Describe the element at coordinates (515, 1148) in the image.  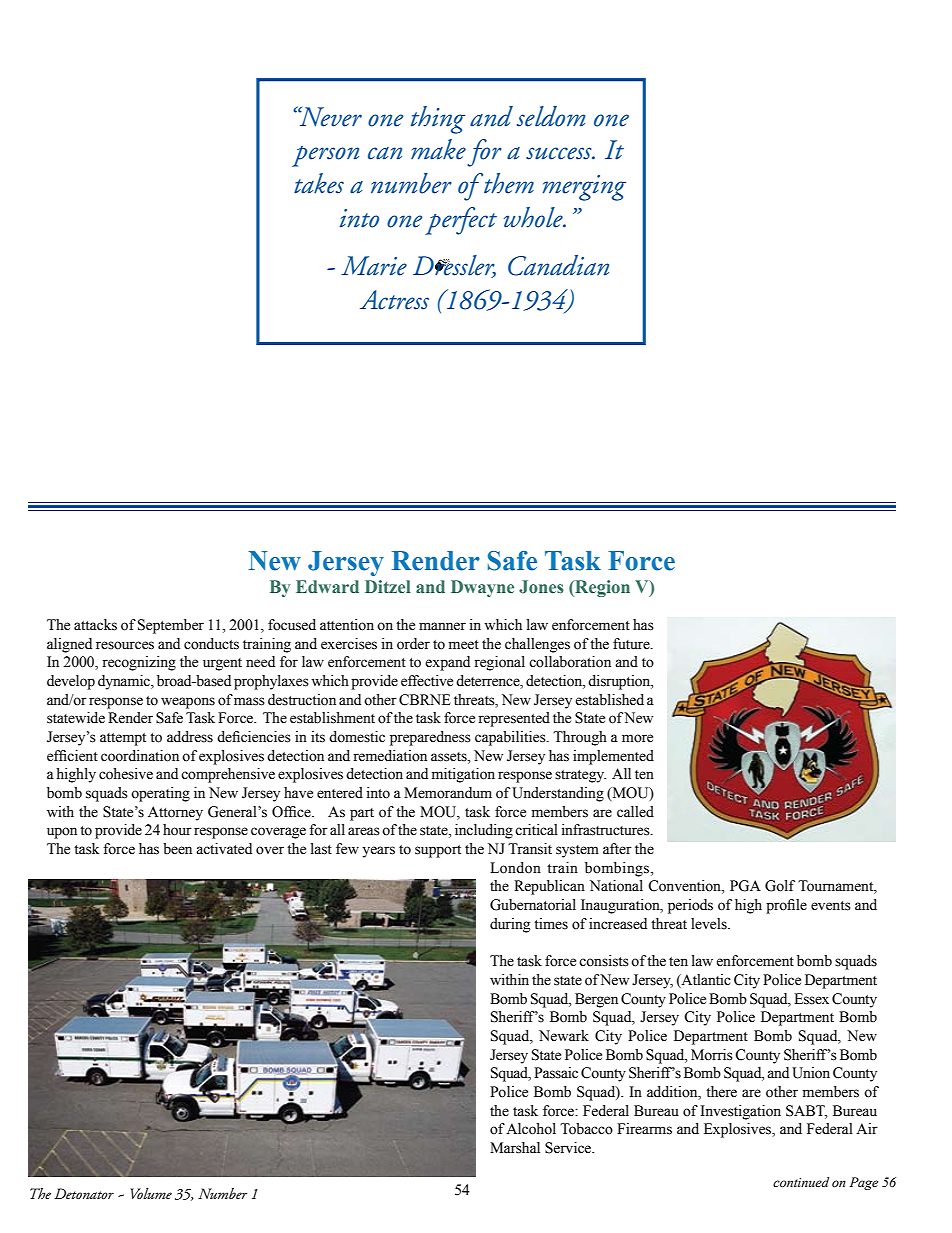
I see `Marshal` at that location.
